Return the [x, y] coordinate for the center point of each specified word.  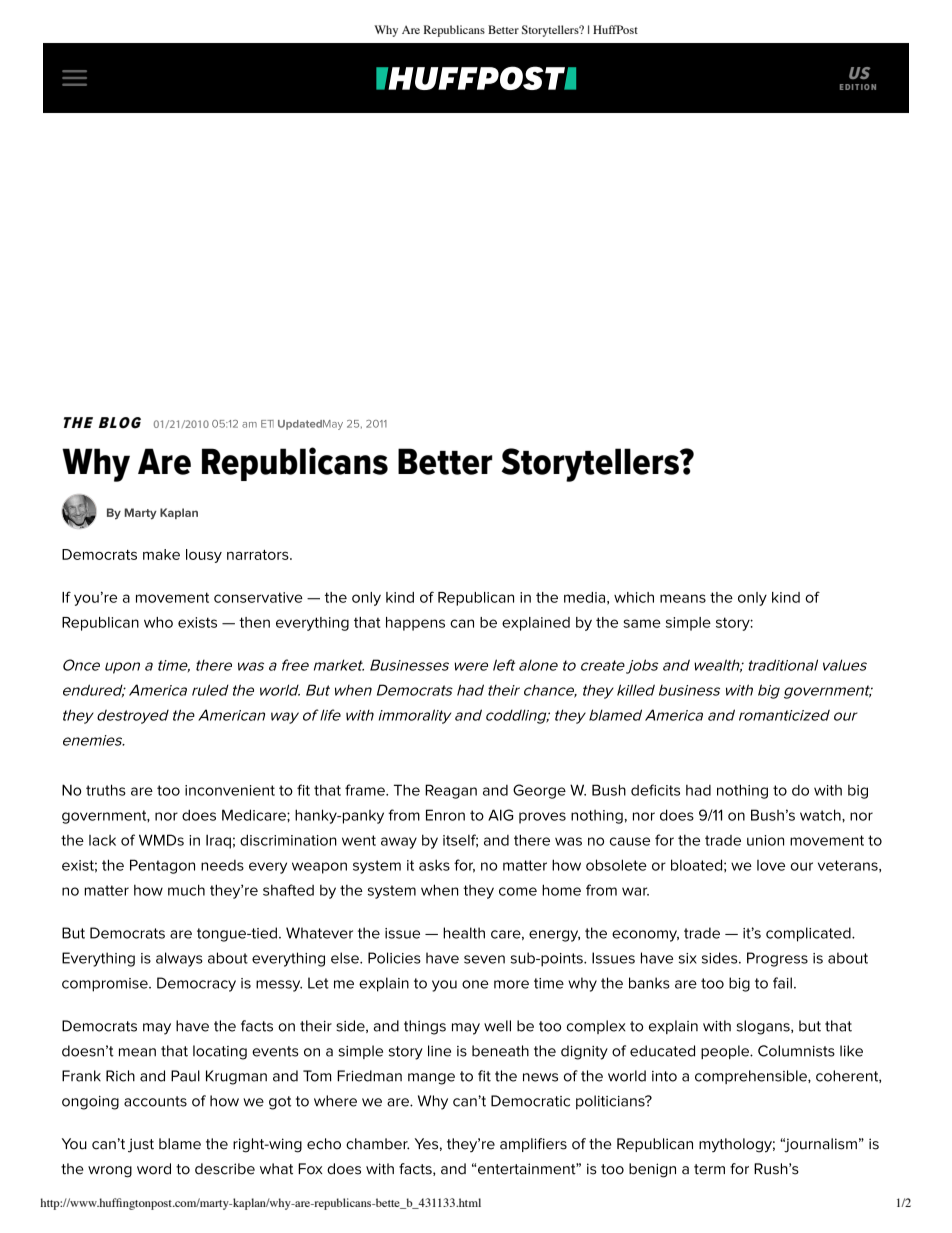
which [634, 597]
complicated [809, 934]
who [158, 622]
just [141, 1145]
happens [415, 624]
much [186, 890]
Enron [445, 815]
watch [821, 815]
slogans [764, 1027]
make [161, 554]
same [642, 623]
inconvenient [230, 790]
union [765, 840]
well [497, 1026]
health [464, 933]
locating [220, 1052]
